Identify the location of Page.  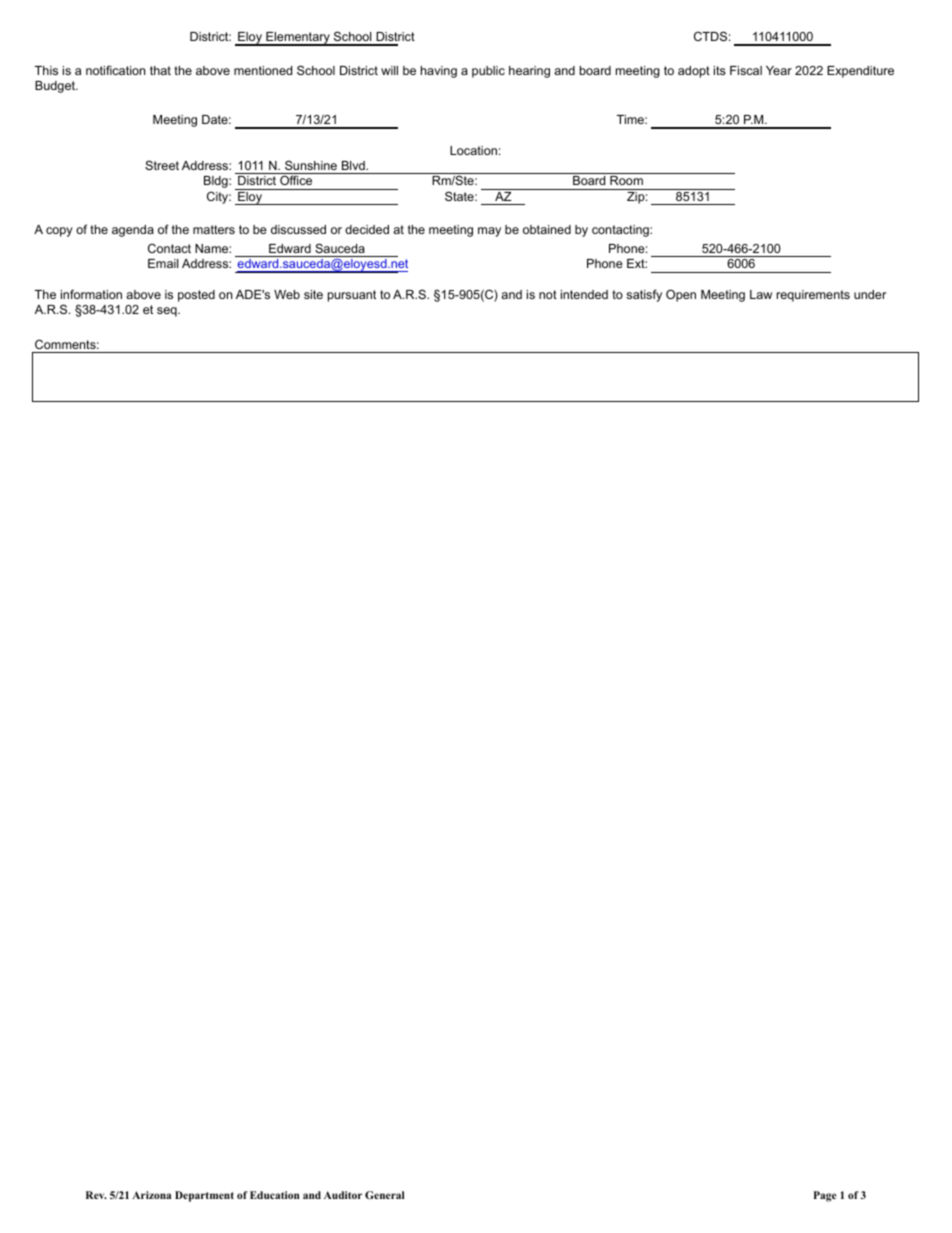
(825, 1196).
